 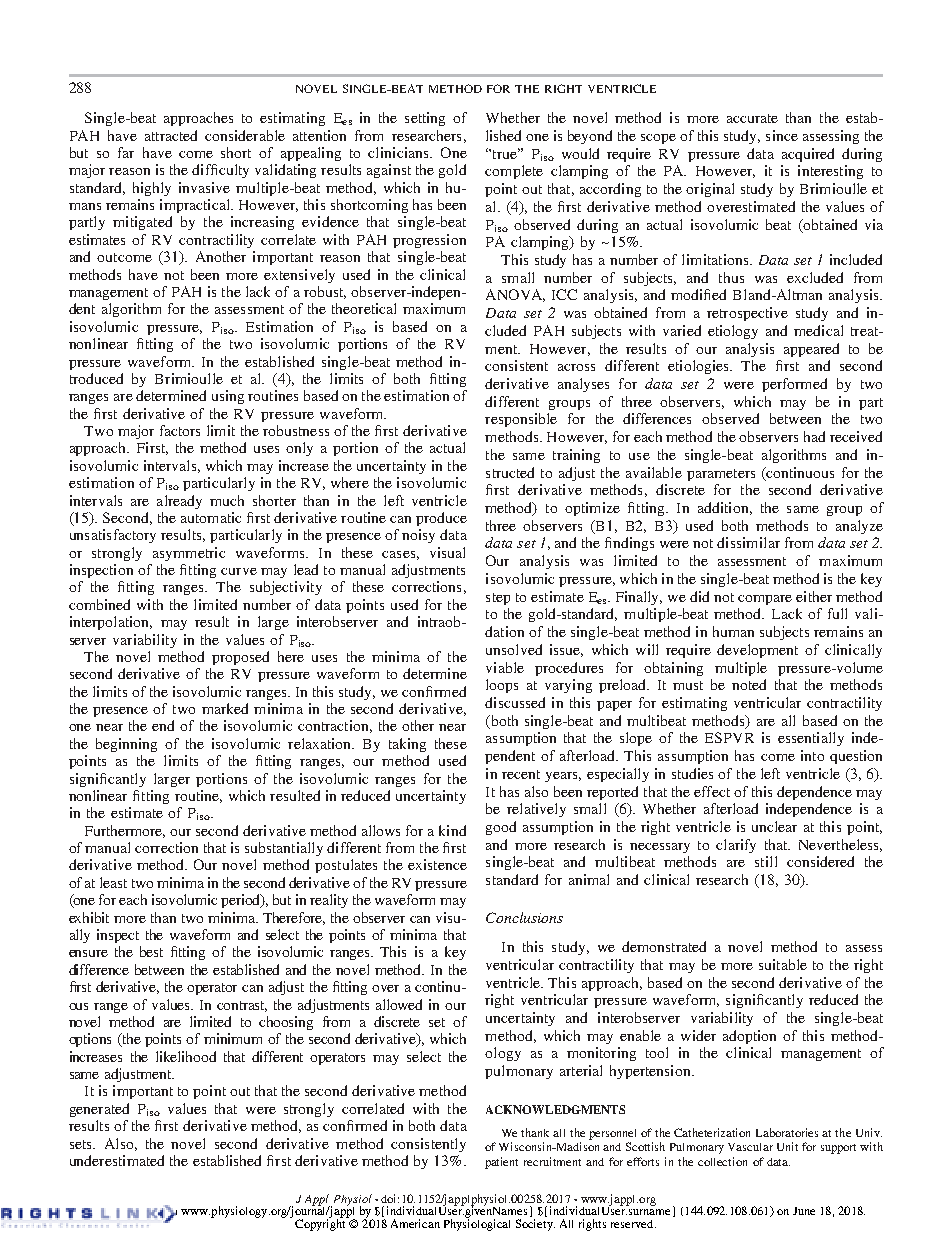 I want to click on complete, so click(x=514, y=172).
